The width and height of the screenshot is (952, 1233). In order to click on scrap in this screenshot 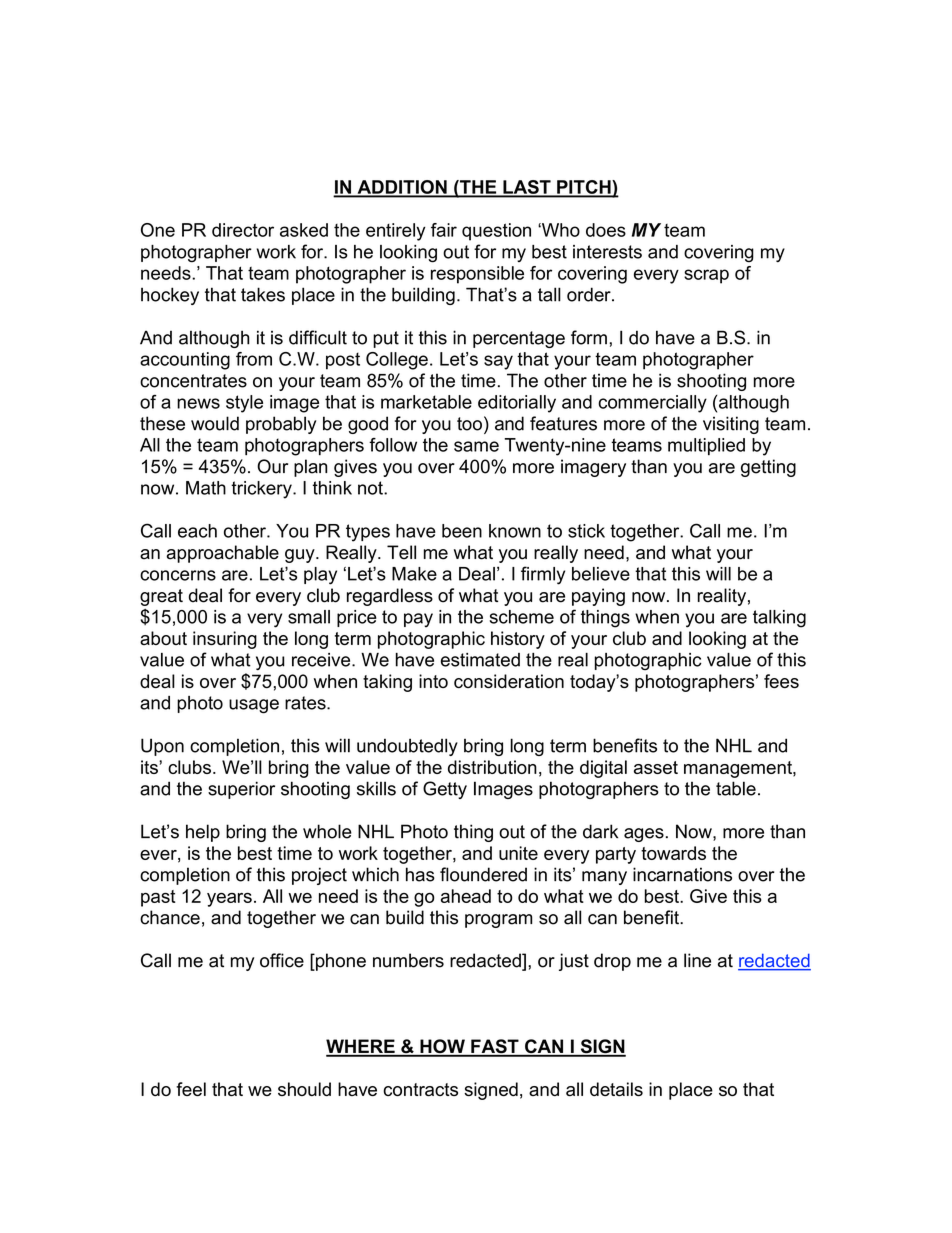, I will do `click(706, 276)`.
